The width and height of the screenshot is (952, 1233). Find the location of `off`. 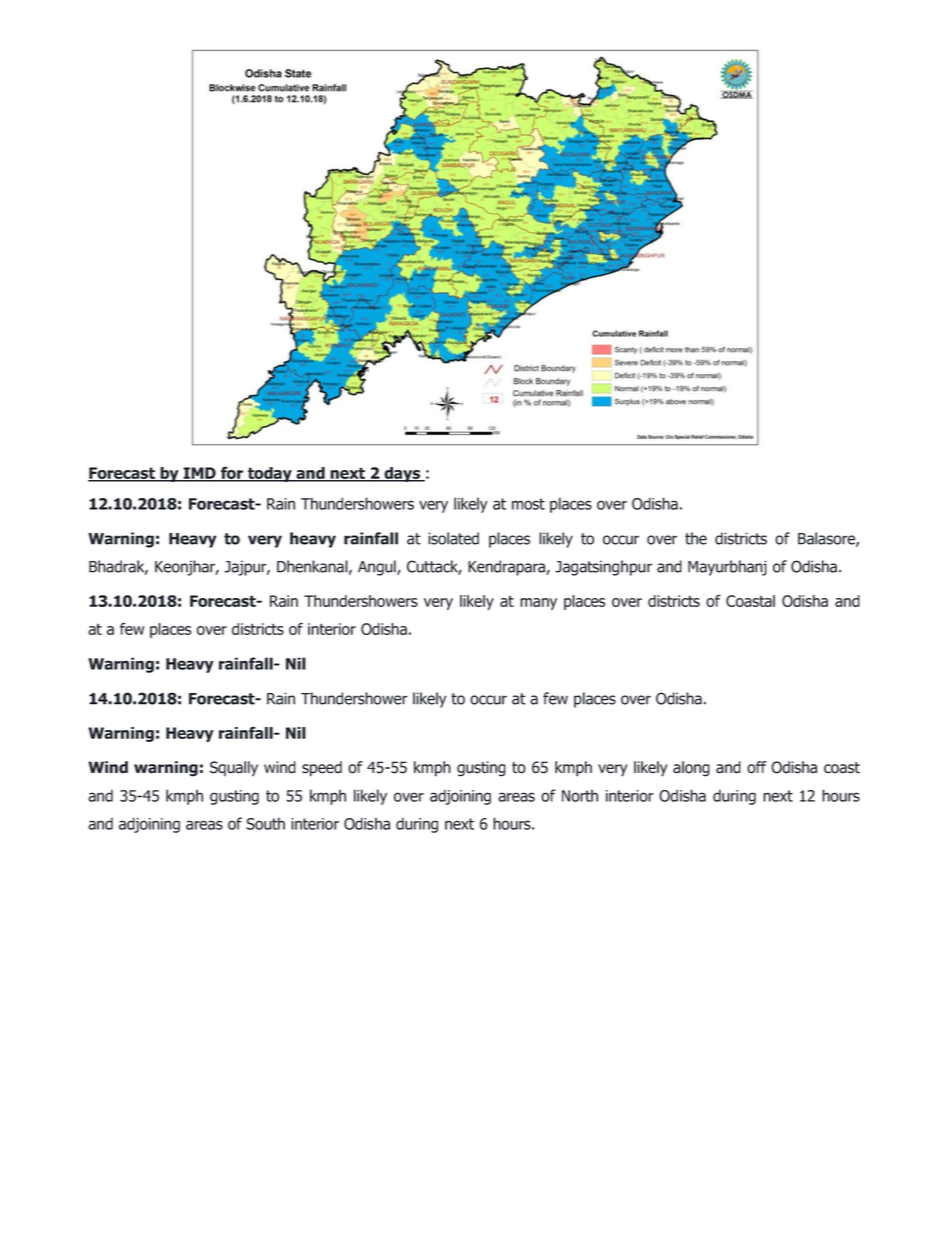

off is located at coordinates (756, 767).
